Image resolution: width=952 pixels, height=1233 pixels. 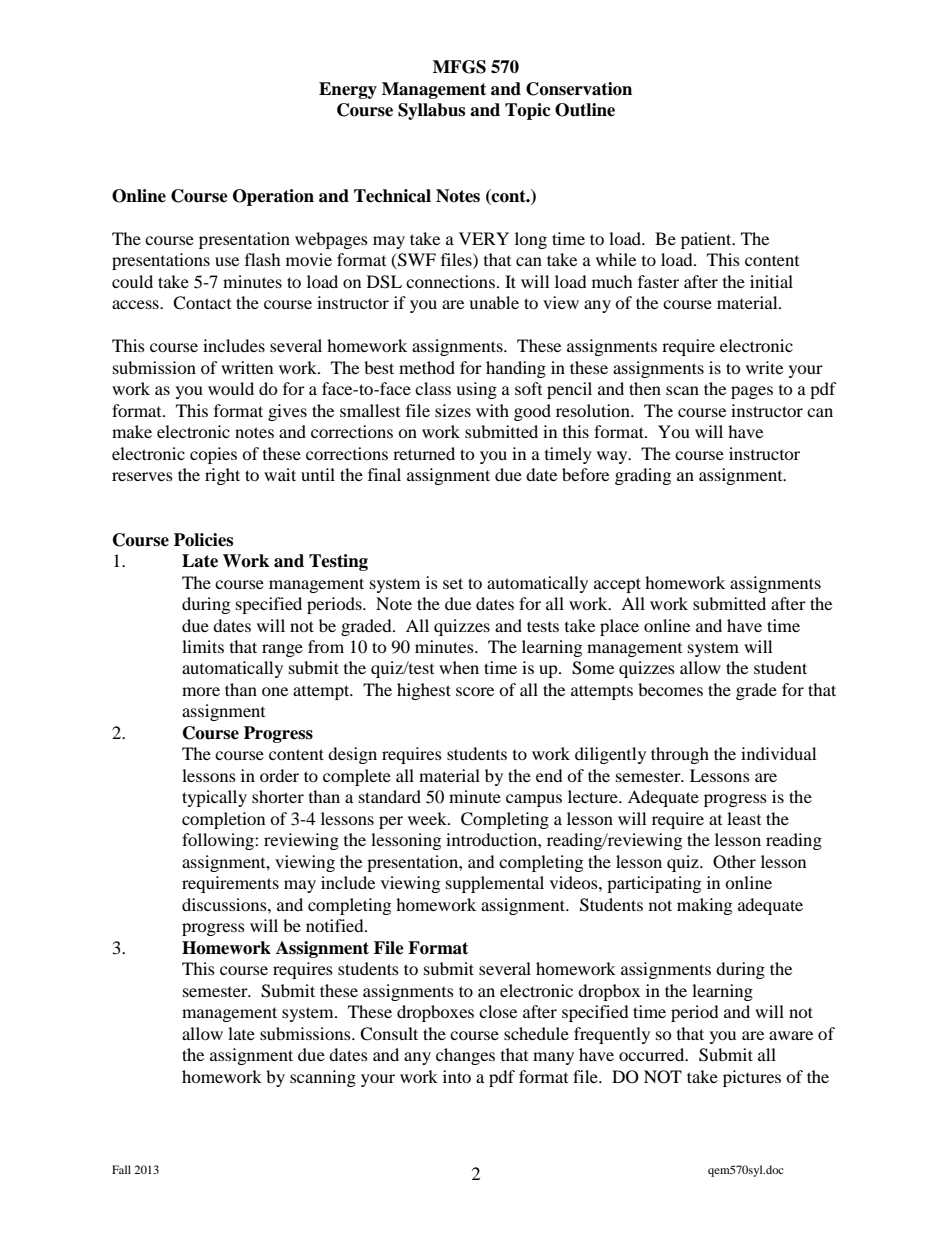 I want to click on using, so click(x=476, y=390).
